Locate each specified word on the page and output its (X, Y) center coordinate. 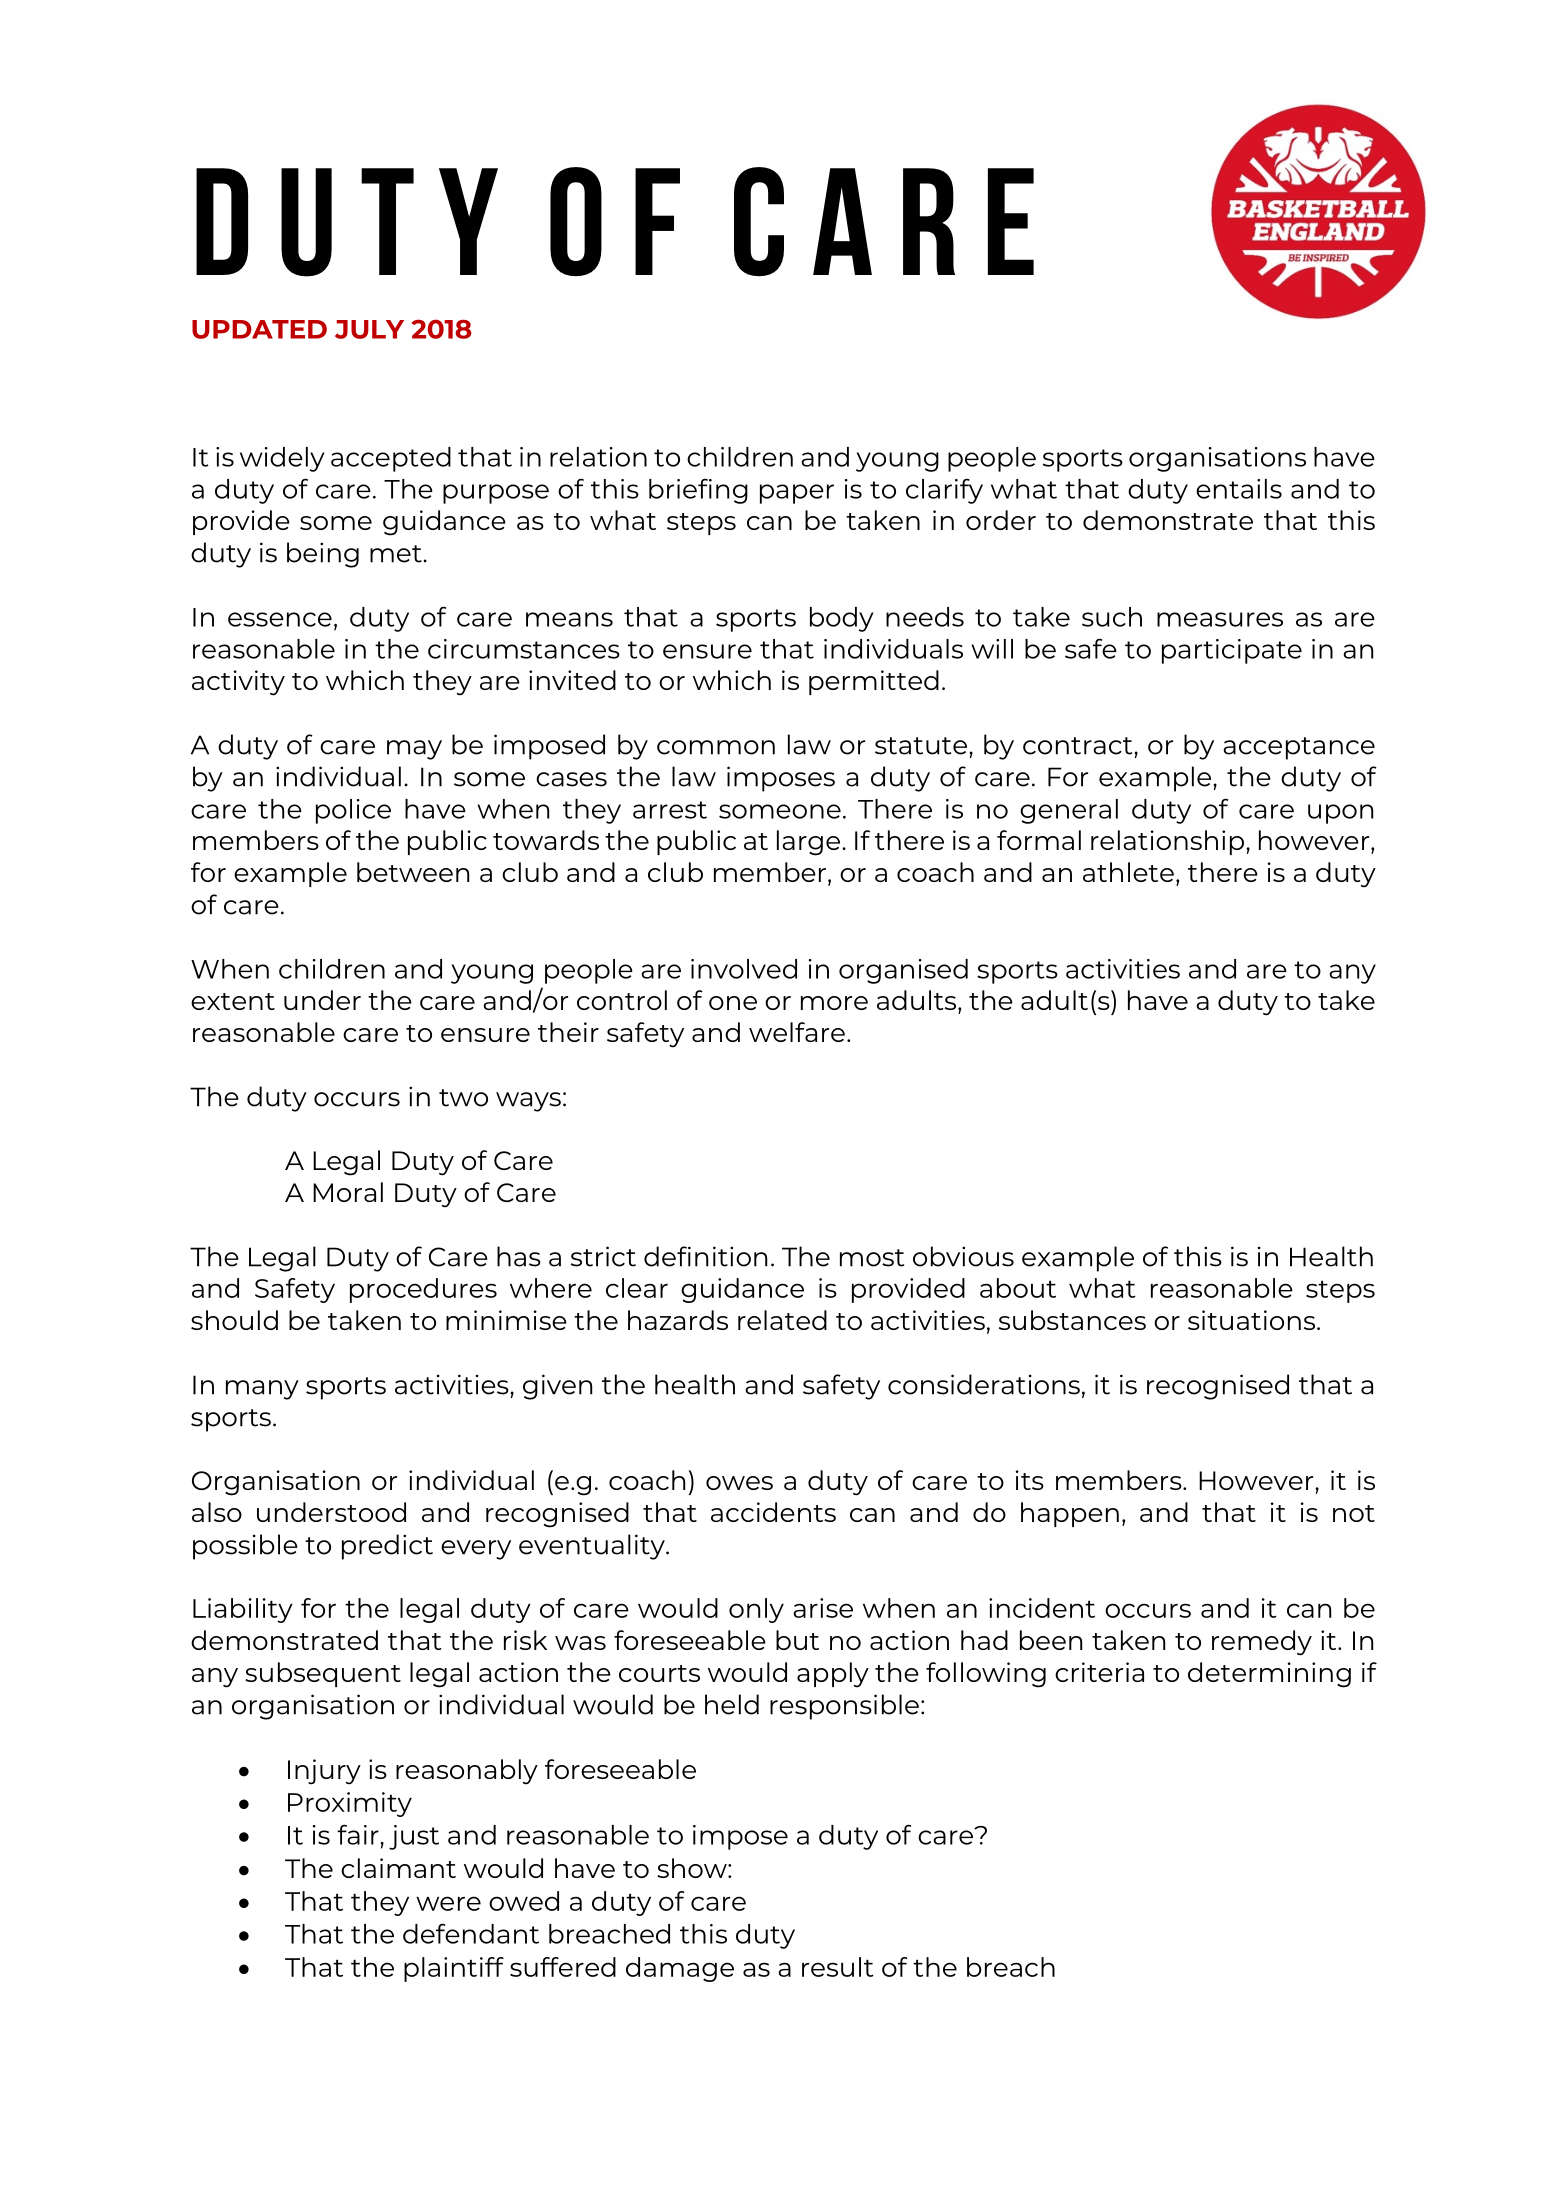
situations (1253, 1320)
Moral (348, 1192)
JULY (369, 329)
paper (797, 494)
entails (1239, 489)
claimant (398, 1868)
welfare (797, 1032)
